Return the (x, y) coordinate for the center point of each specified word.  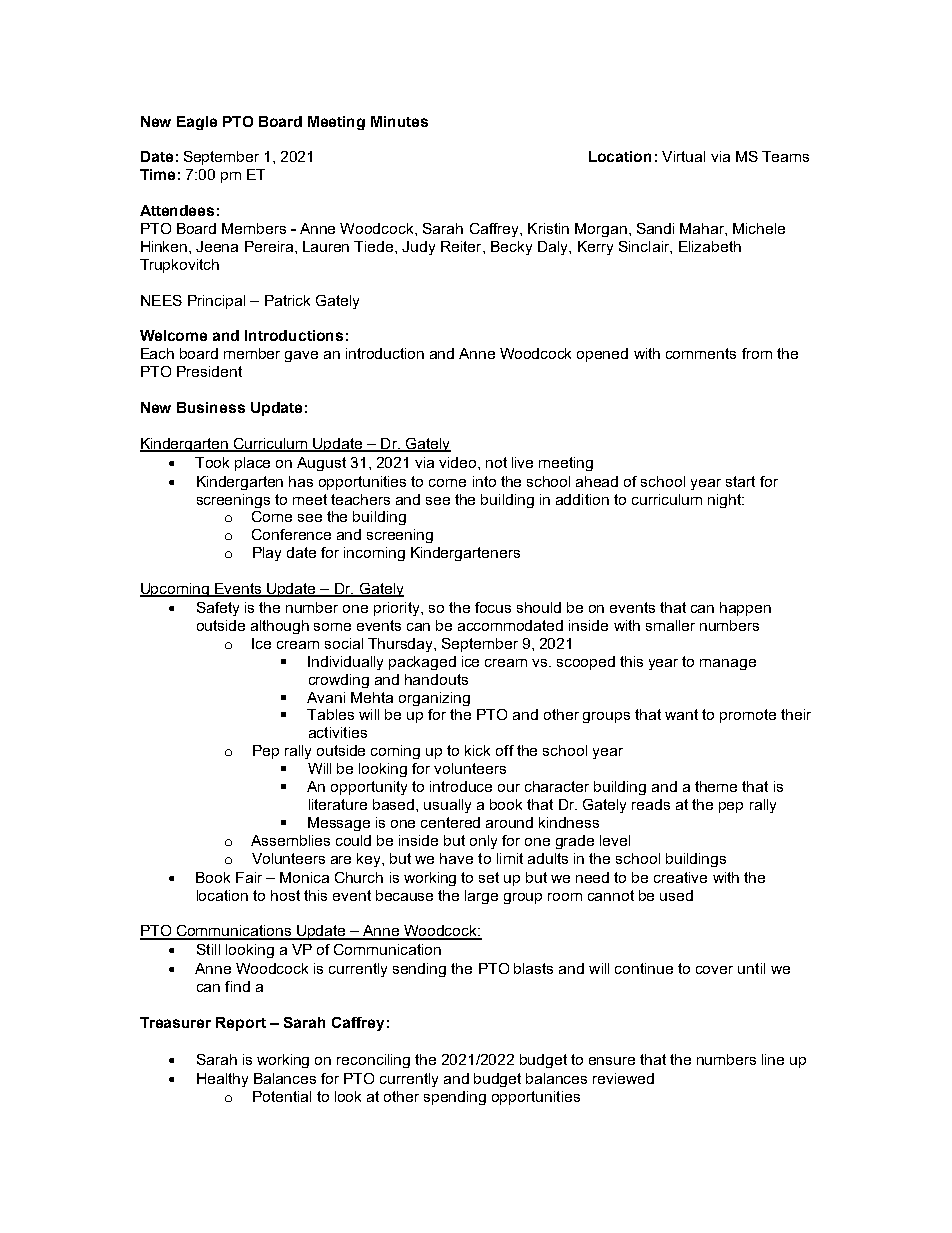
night (726, 501)
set (489, 877)
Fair (249, 877)
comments (701, 353)
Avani (326, 697)
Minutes (399, 121)
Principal (216, 302)
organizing (434, 699)
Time (157, 174)
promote (748, 716)
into (484, 481)
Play (267, 554)
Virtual (683, 156)
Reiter (462, 246)
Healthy (222, 1080)
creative (680, 877)
